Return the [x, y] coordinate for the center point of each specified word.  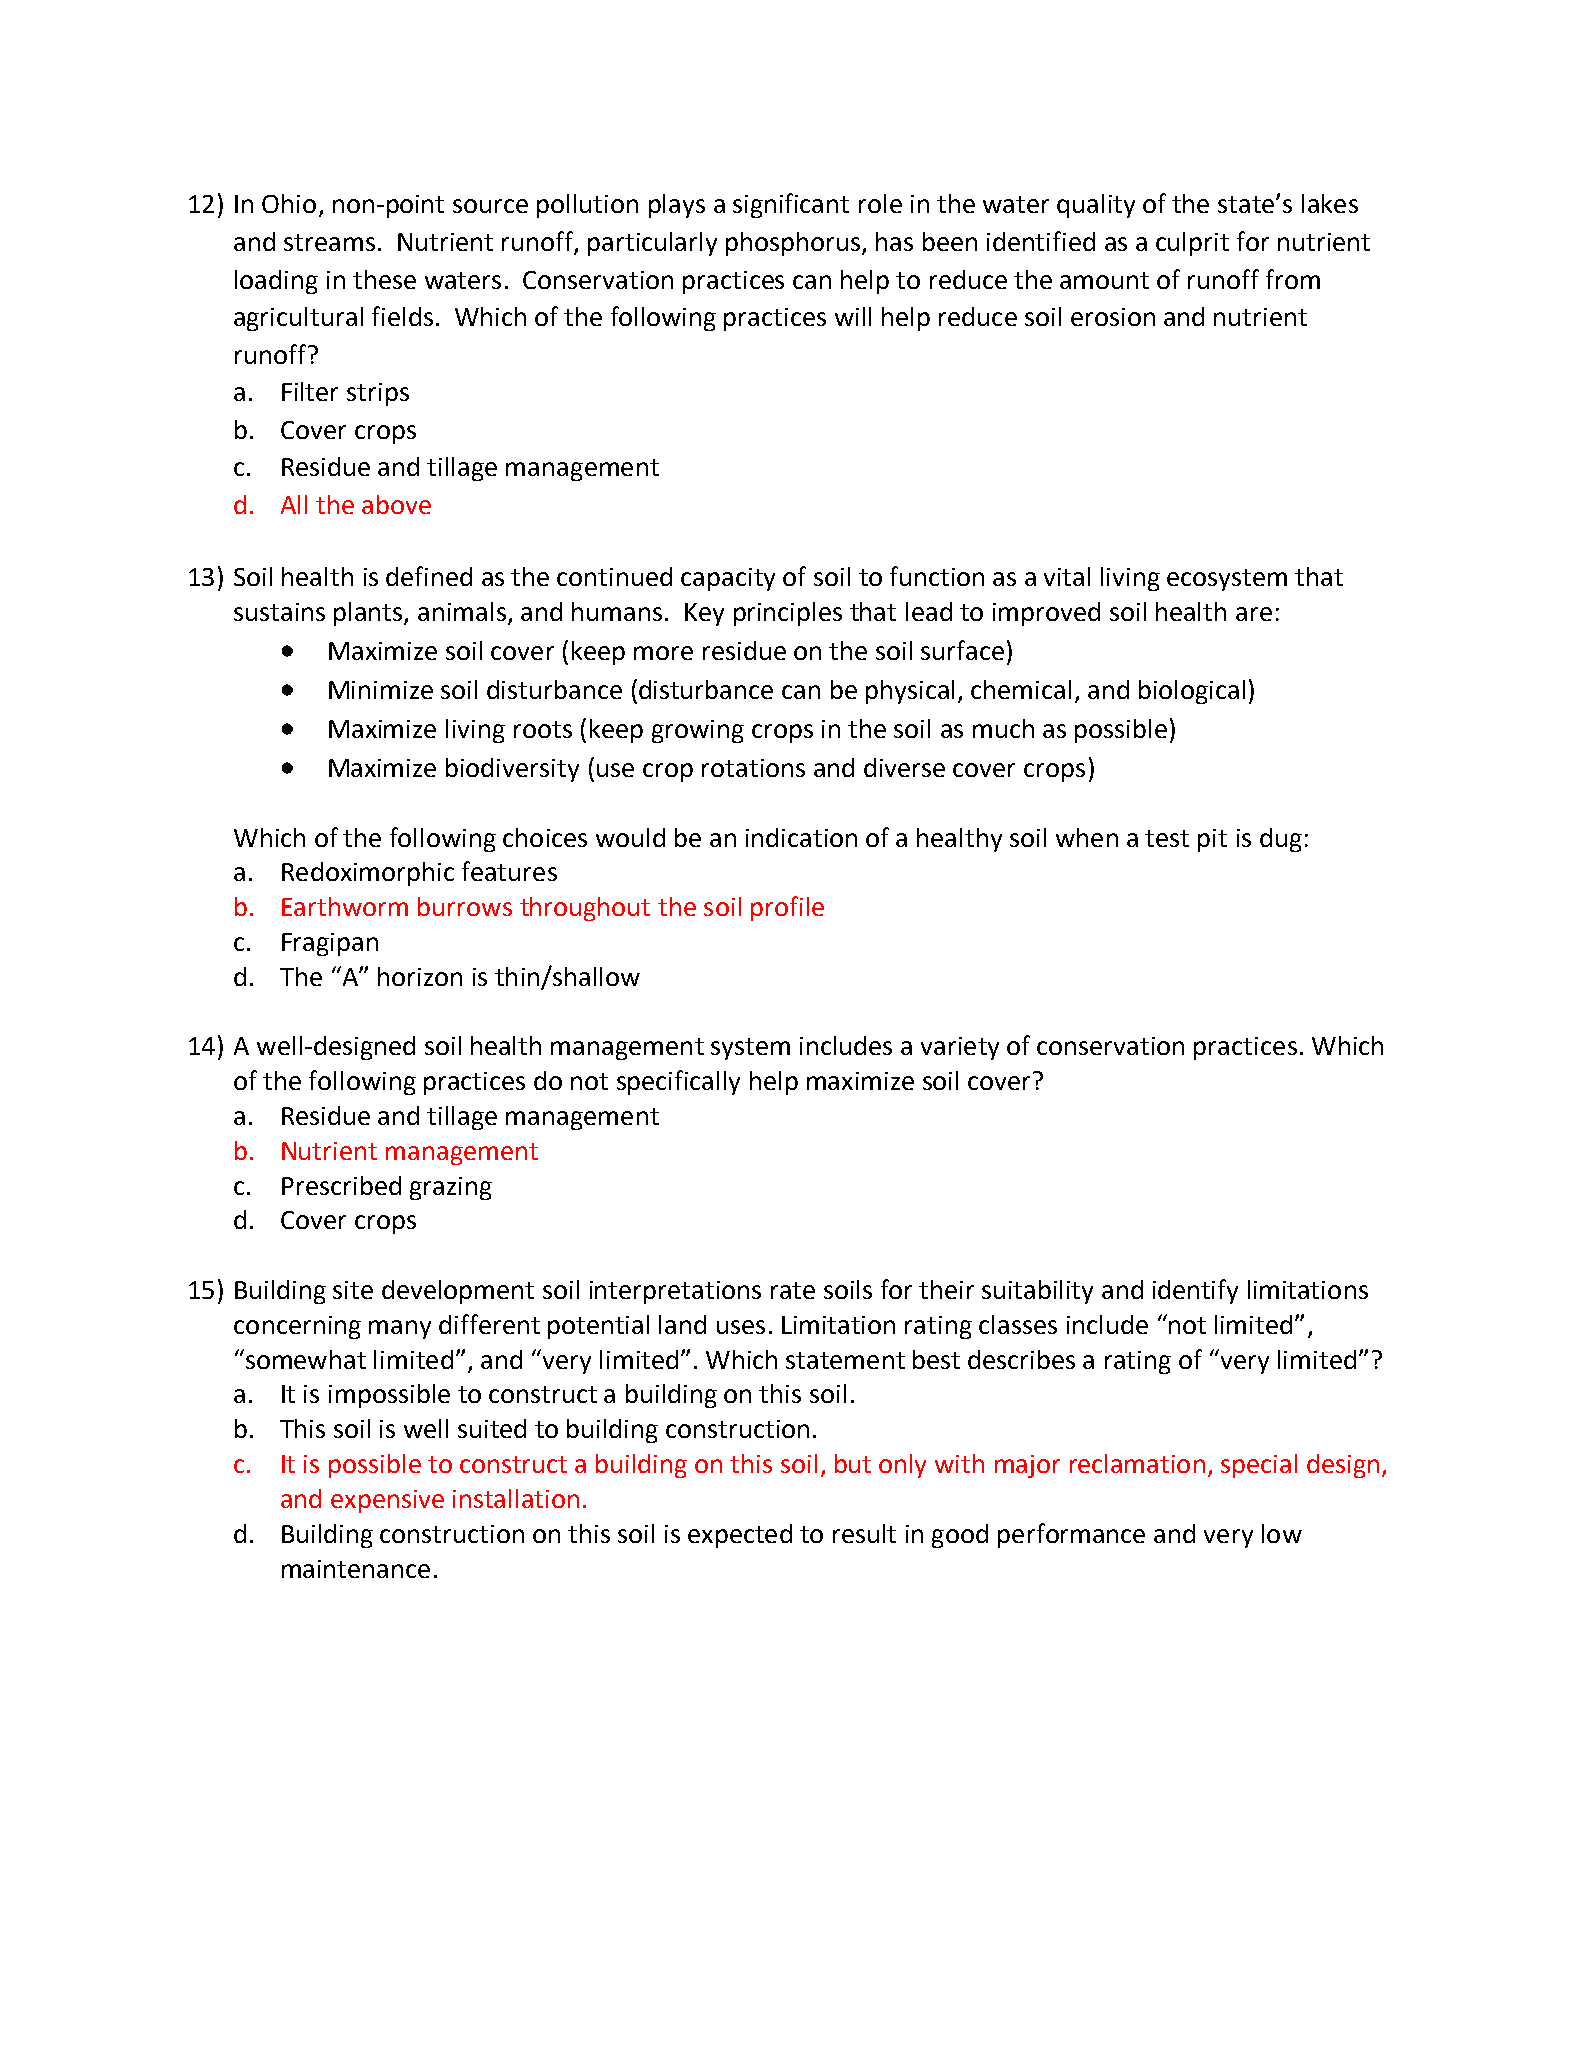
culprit [1192, 244]
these [384, 279]
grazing [451, 1188]
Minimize [381, 690]
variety [960, 1048]
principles [788, 614]
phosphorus [793, 244]
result [864, 1533]
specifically [678, 1082]
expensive [387, 1501]
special [1259, 1466]
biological [1192, 692]
